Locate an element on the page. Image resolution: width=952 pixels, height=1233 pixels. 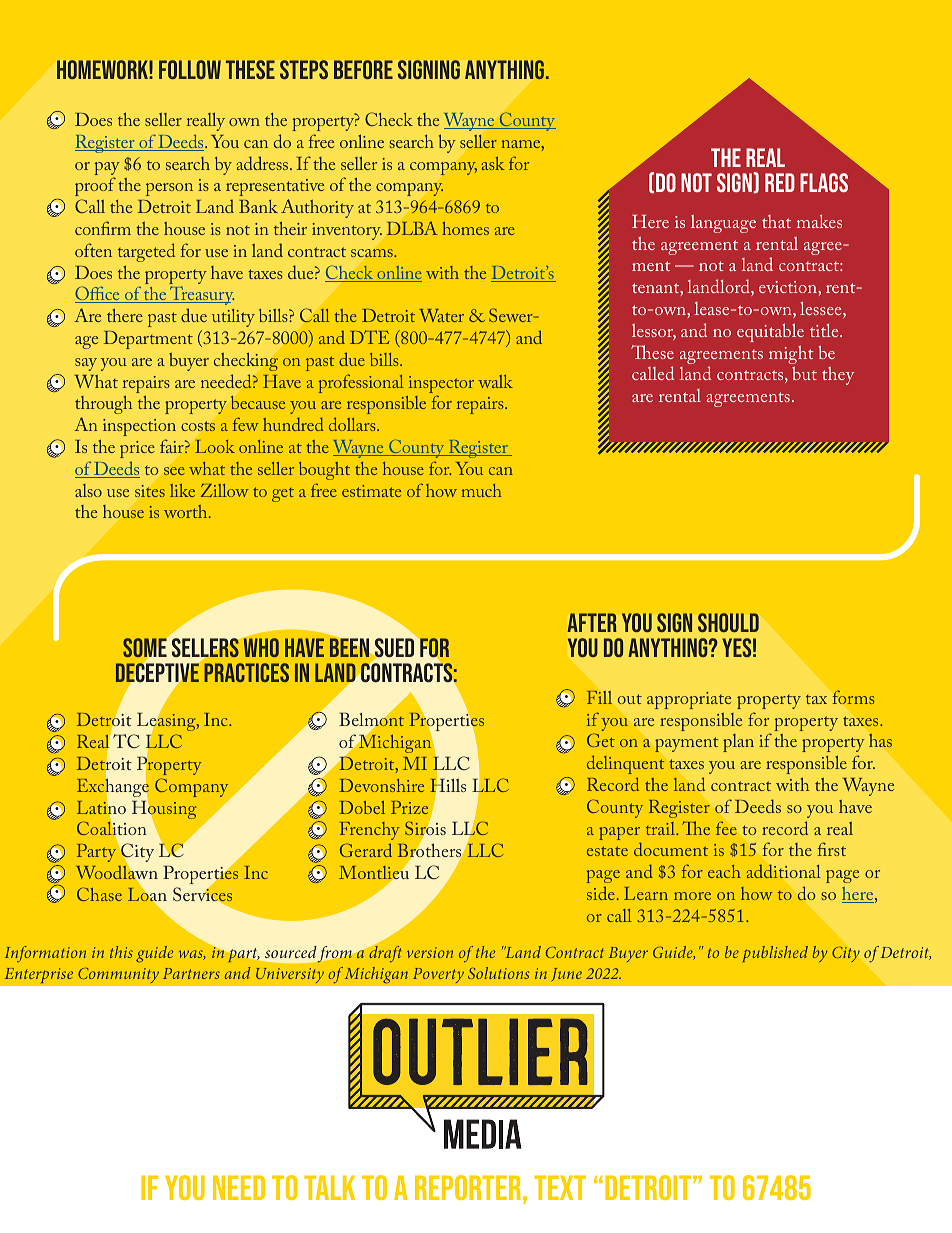
who is located at coordinates (260, 646).
